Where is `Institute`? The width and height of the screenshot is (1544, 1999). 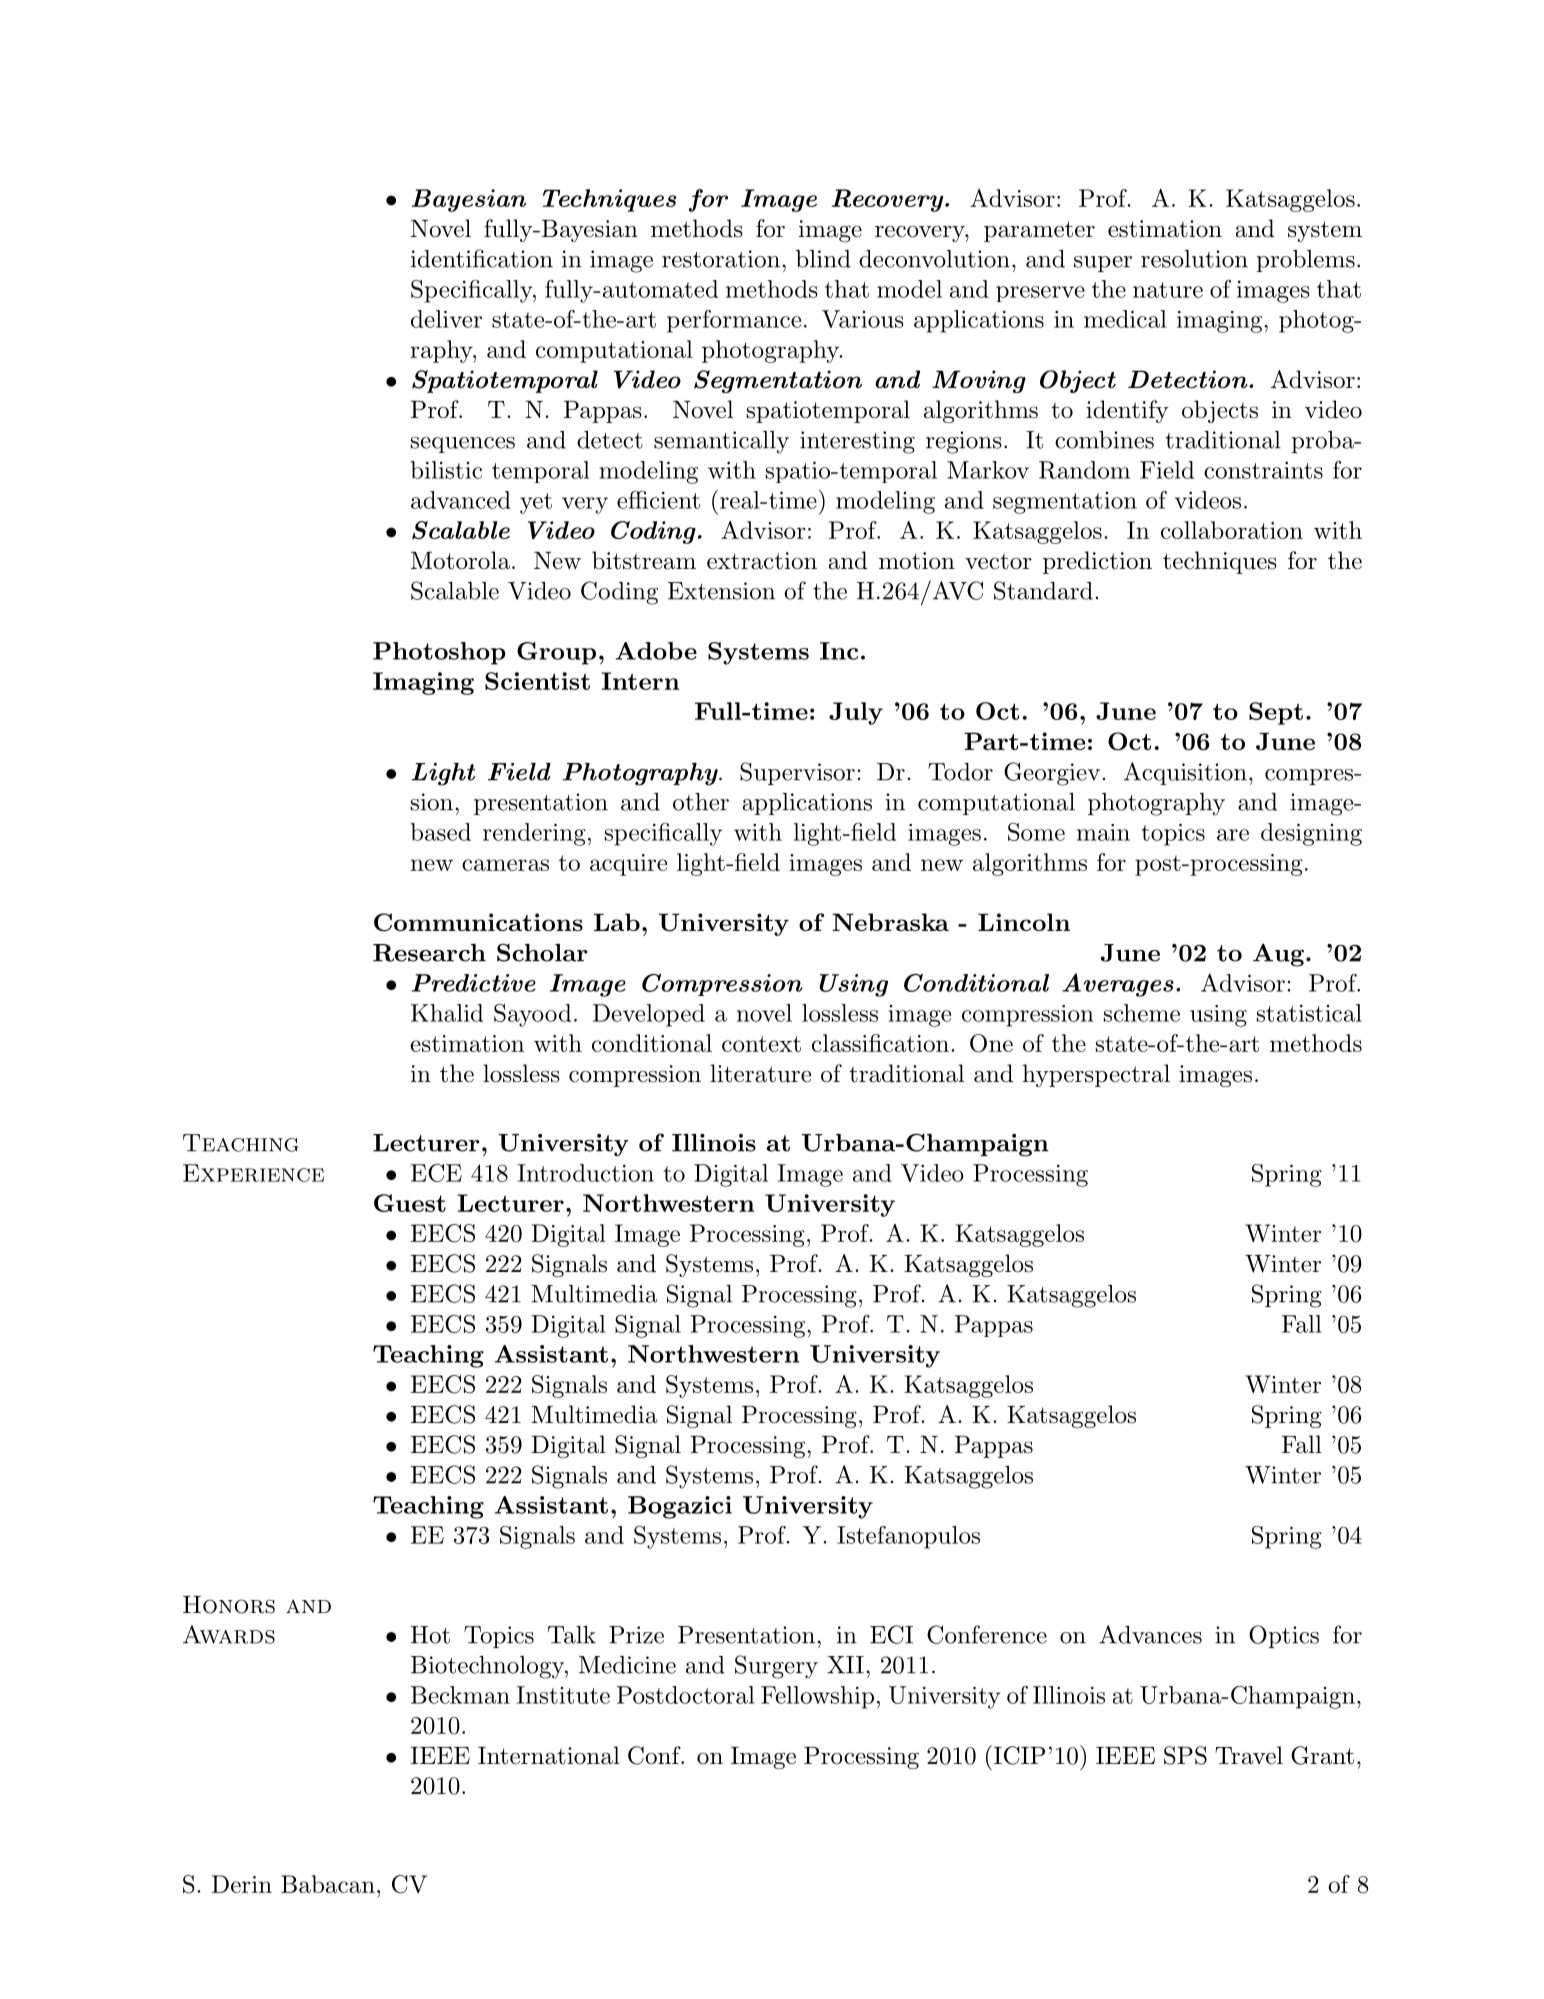
Institute is located at coordinates (563, 1695).
